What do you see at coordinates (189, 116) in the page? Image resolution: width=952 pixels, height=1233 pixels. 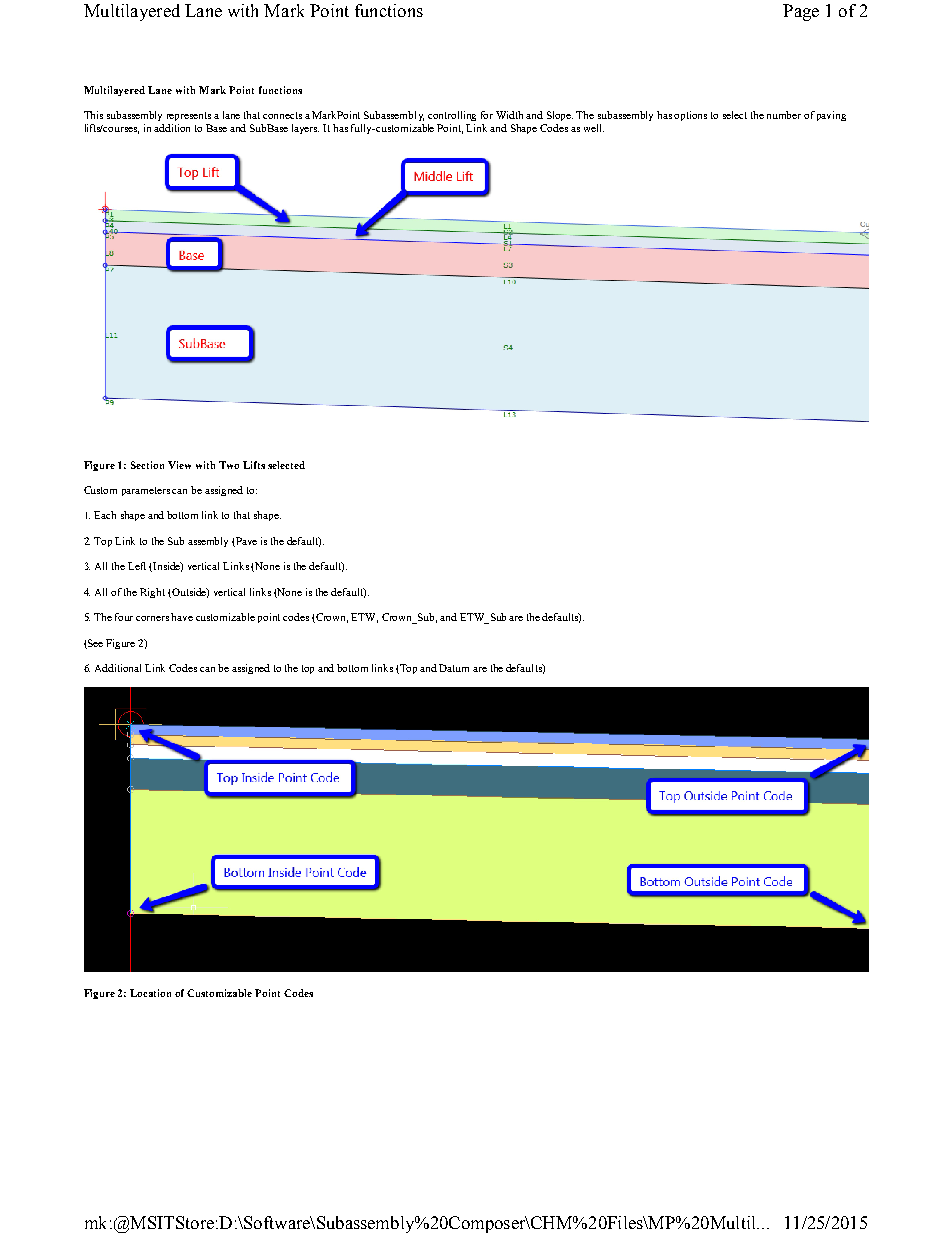 I see `represents` at bounding box center [189, 116].
